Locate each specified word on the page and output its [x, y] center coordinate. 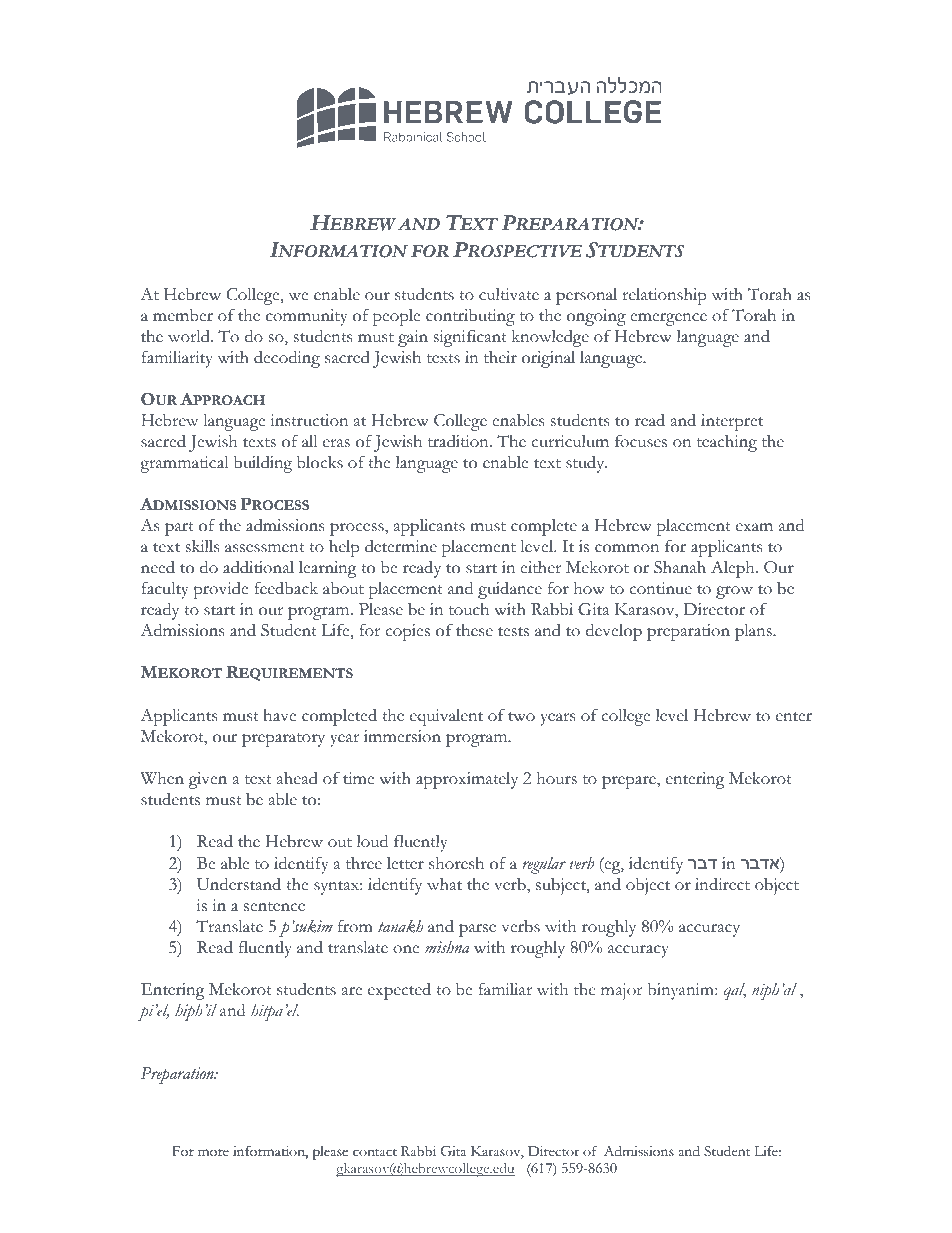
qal [734, 991]
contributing [470, 317]
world [190, 336]
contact [375, 1152]
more [213, 1152]
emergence [668, 319]
